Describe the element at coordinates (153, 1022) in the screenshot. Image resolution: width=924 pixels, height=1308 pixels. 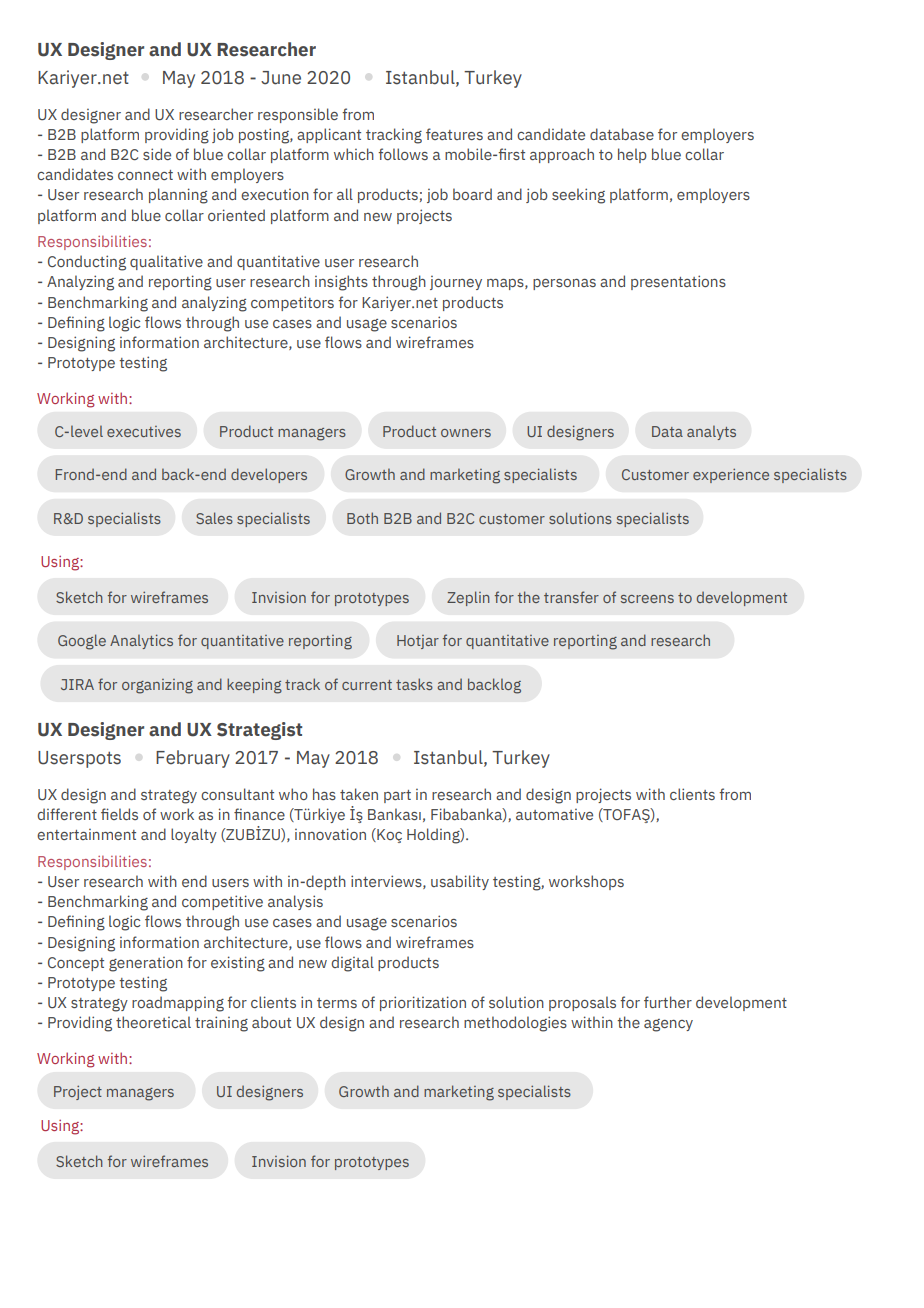
I see `theoretical` at that location.
